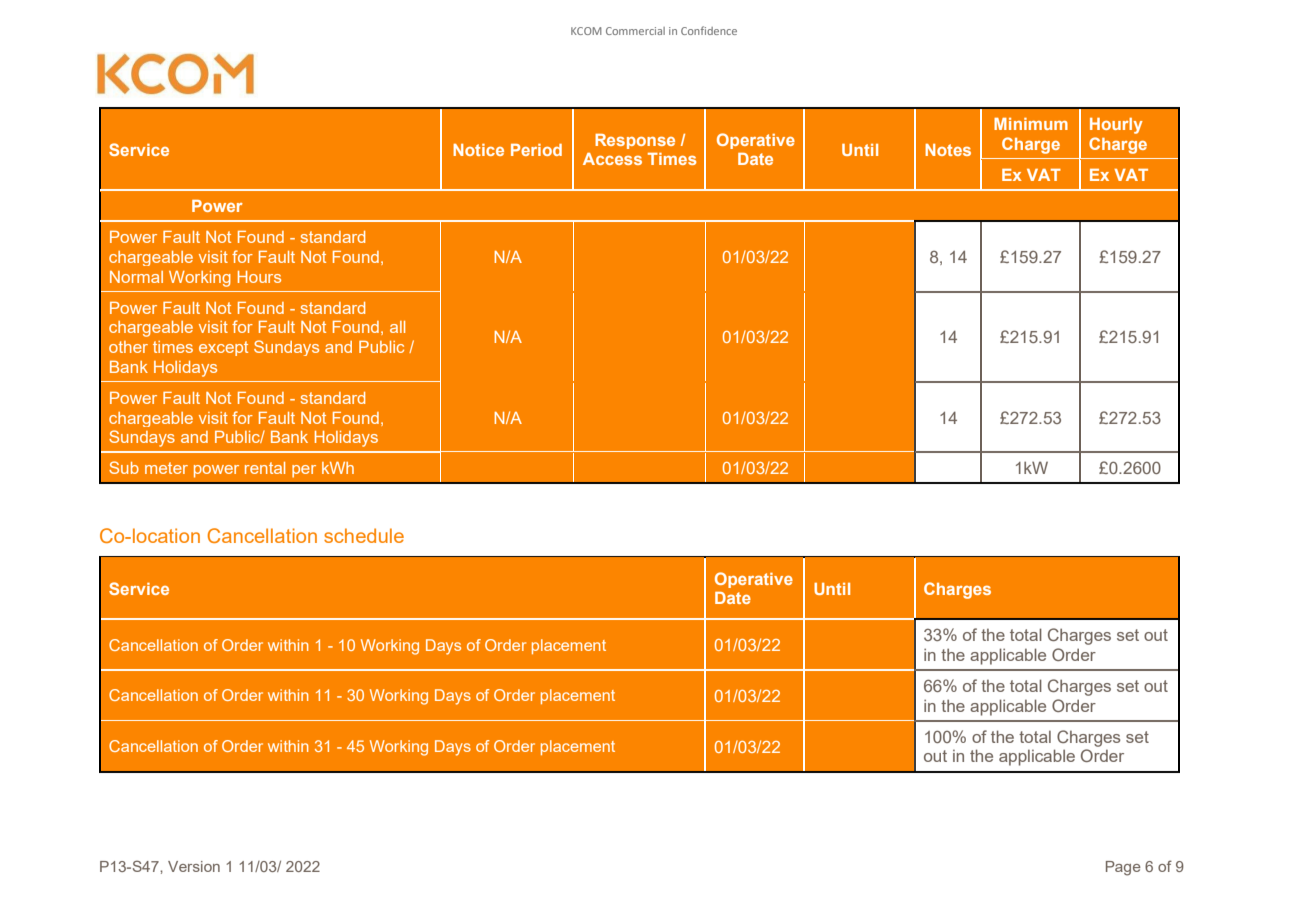  I want to click on Access, so click(612, 159).
